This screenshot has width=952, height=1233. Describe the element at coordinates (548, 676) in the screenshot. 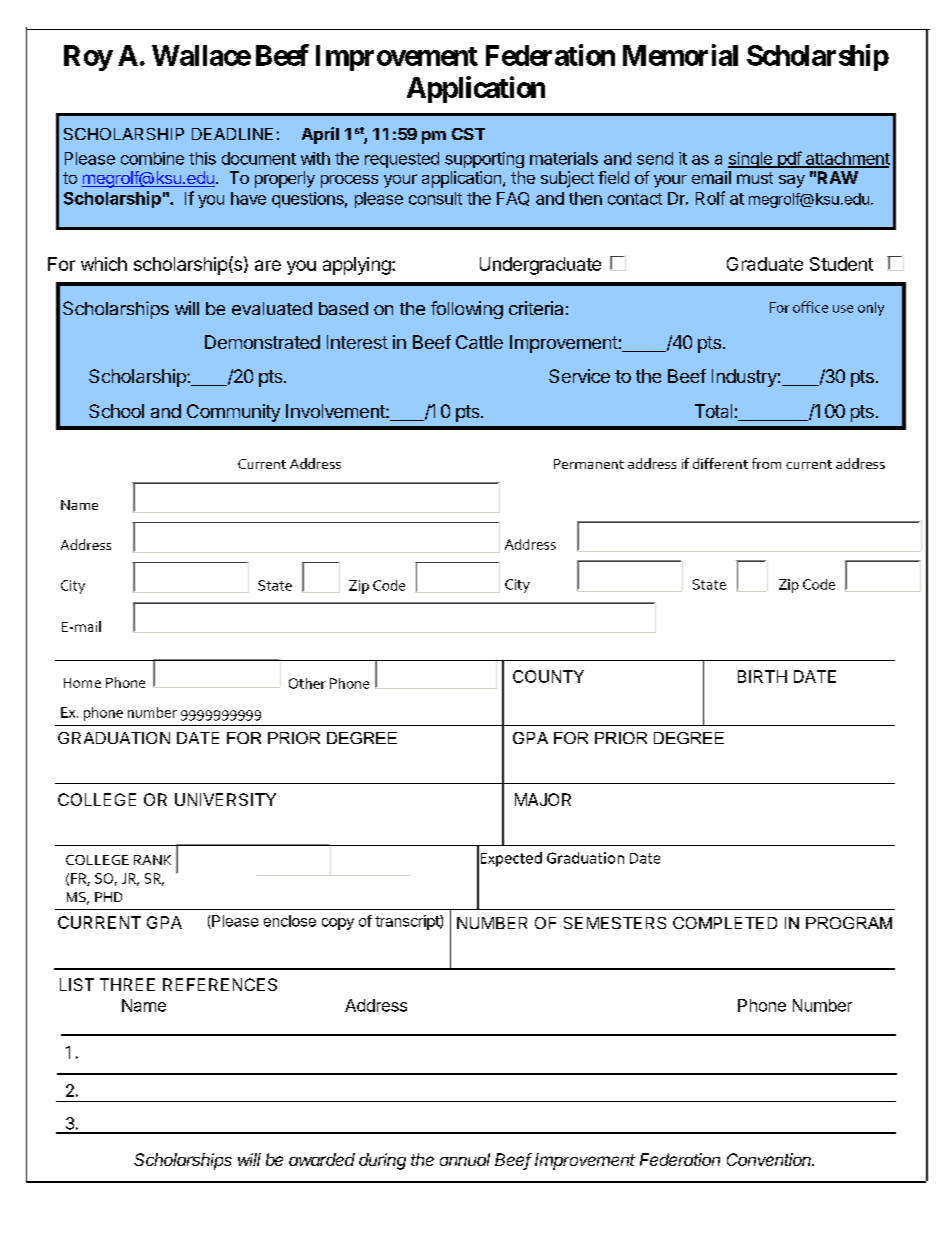

I see `COUNTY` at that location.
